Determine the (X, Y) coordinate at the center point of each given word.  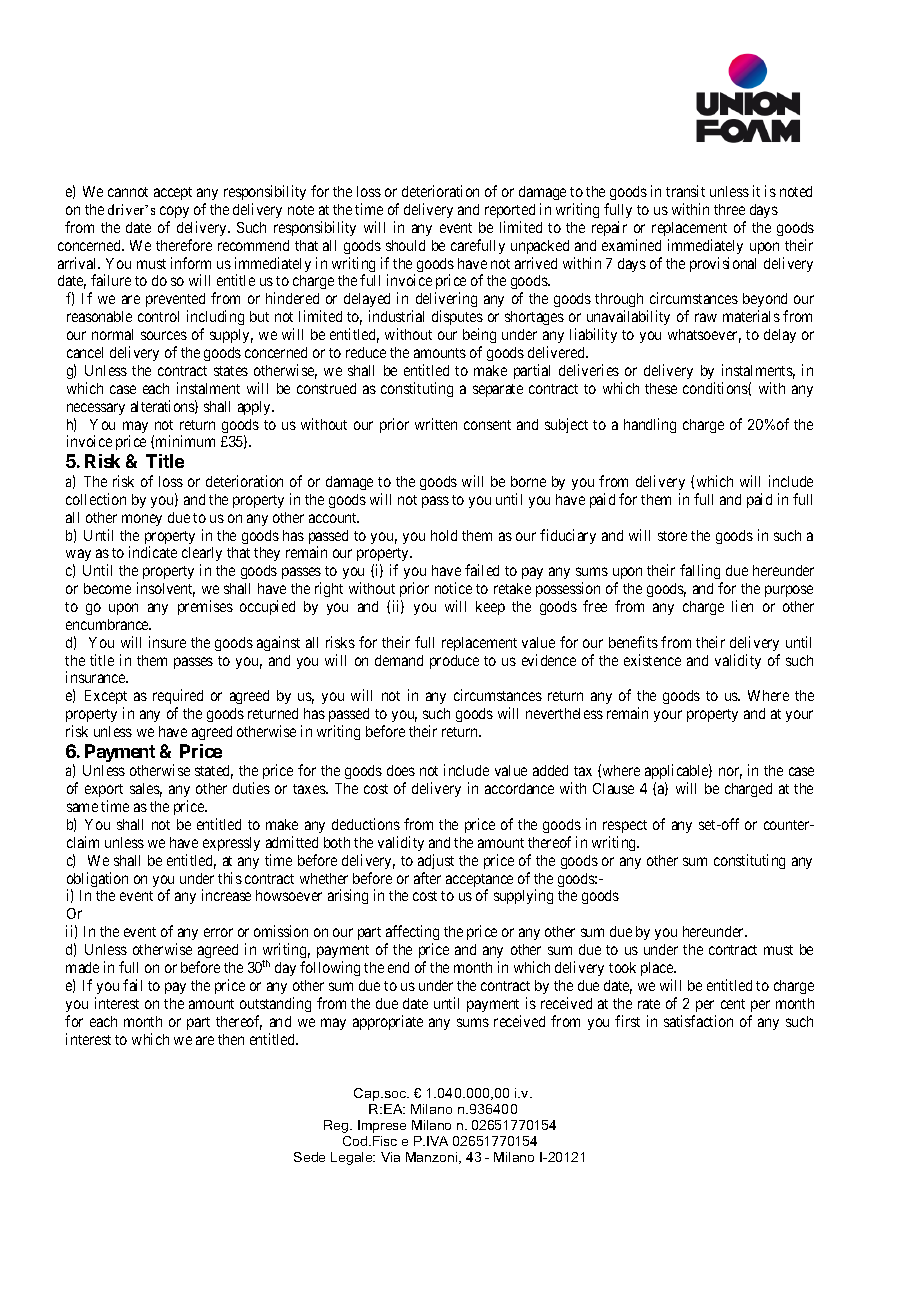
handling (650, 425)
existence (652, 660)
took (622, 967)
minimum (185, 441)
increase (226, 895)
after (427, 878)
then (231, 1039)
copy (174, 212)
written (436, 424)
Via (390, 1157)
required (178, 698)
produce (454, 662)
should (405, 245)
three (729, 209)
